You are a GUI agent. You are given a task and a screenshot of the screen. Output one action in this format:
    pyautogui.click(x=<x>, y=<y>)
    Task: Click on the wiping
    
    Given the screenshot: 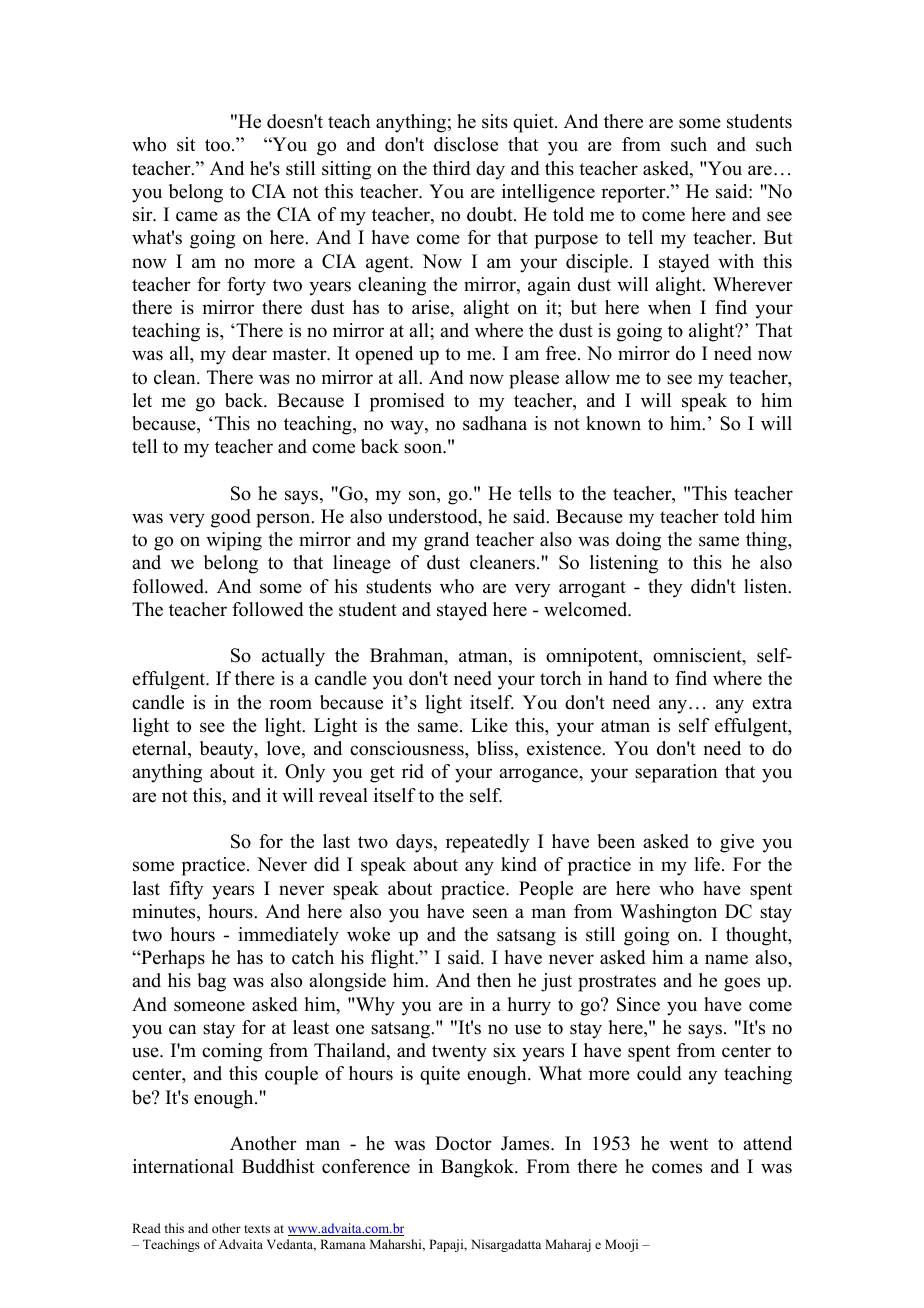 What is the action you would take?
    pyautogui.click(x=234, y=541)
